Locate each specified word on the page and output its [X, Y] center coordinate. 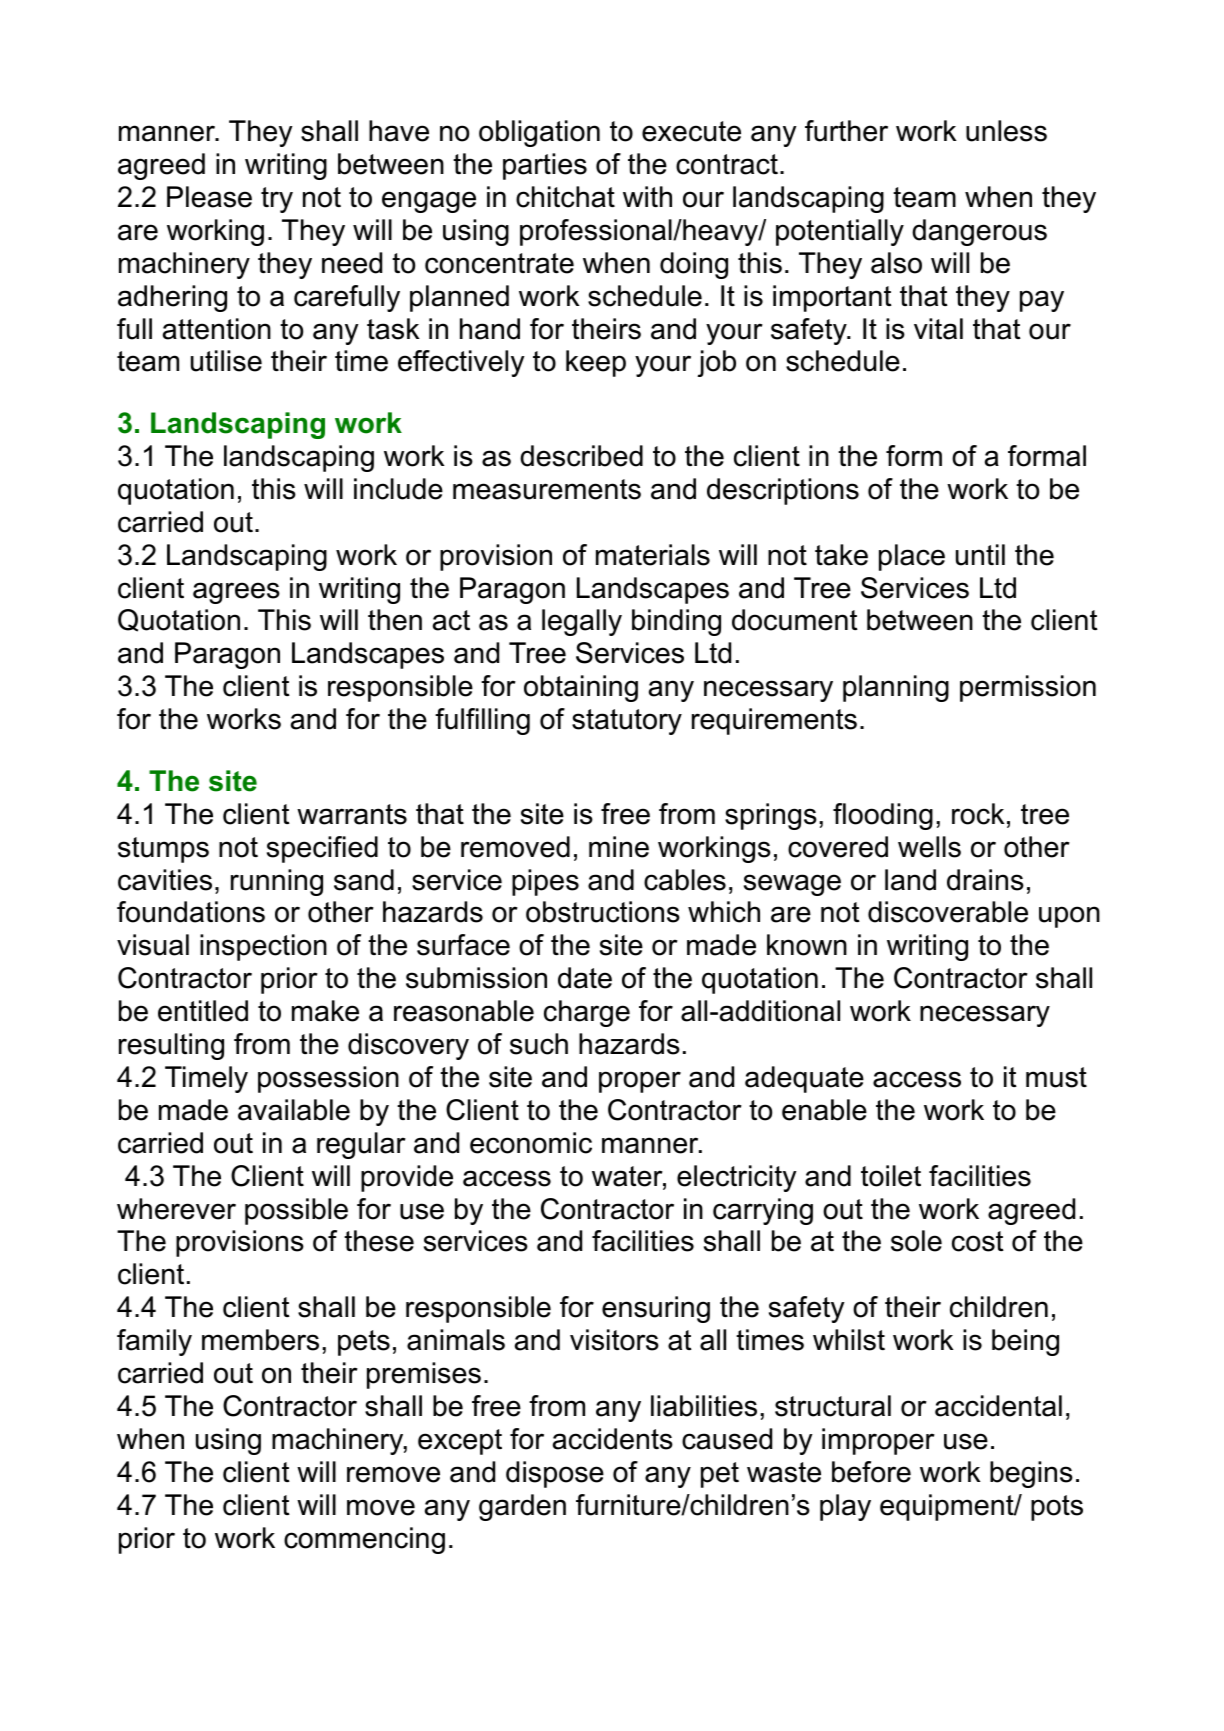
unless [1006, 131]
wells [929, 847]
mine [619, 847]
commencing [364, 1540]
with [647, 196]
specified [322, 849]
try [277, 200]
